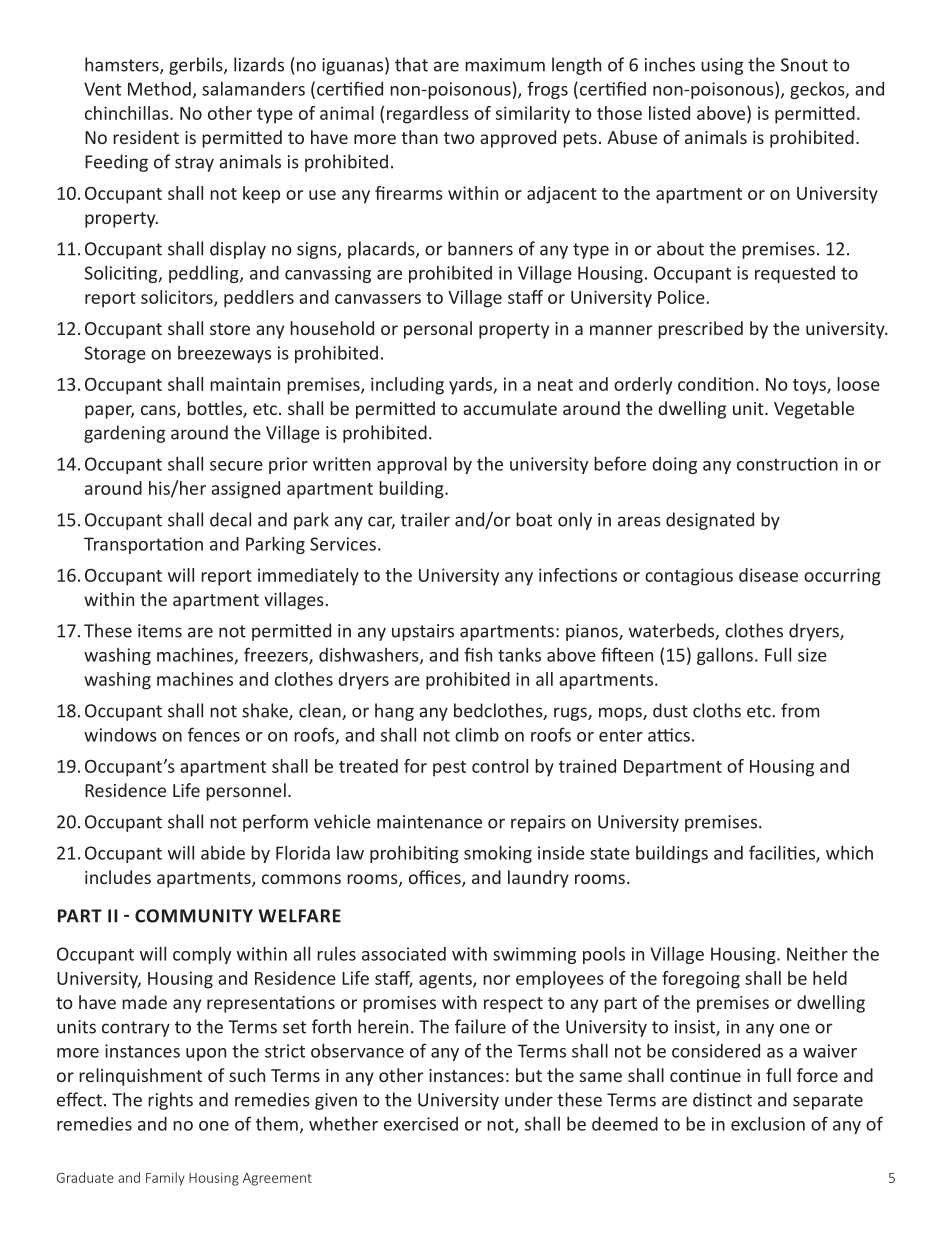  I want to click on which, so click(849, 852).
